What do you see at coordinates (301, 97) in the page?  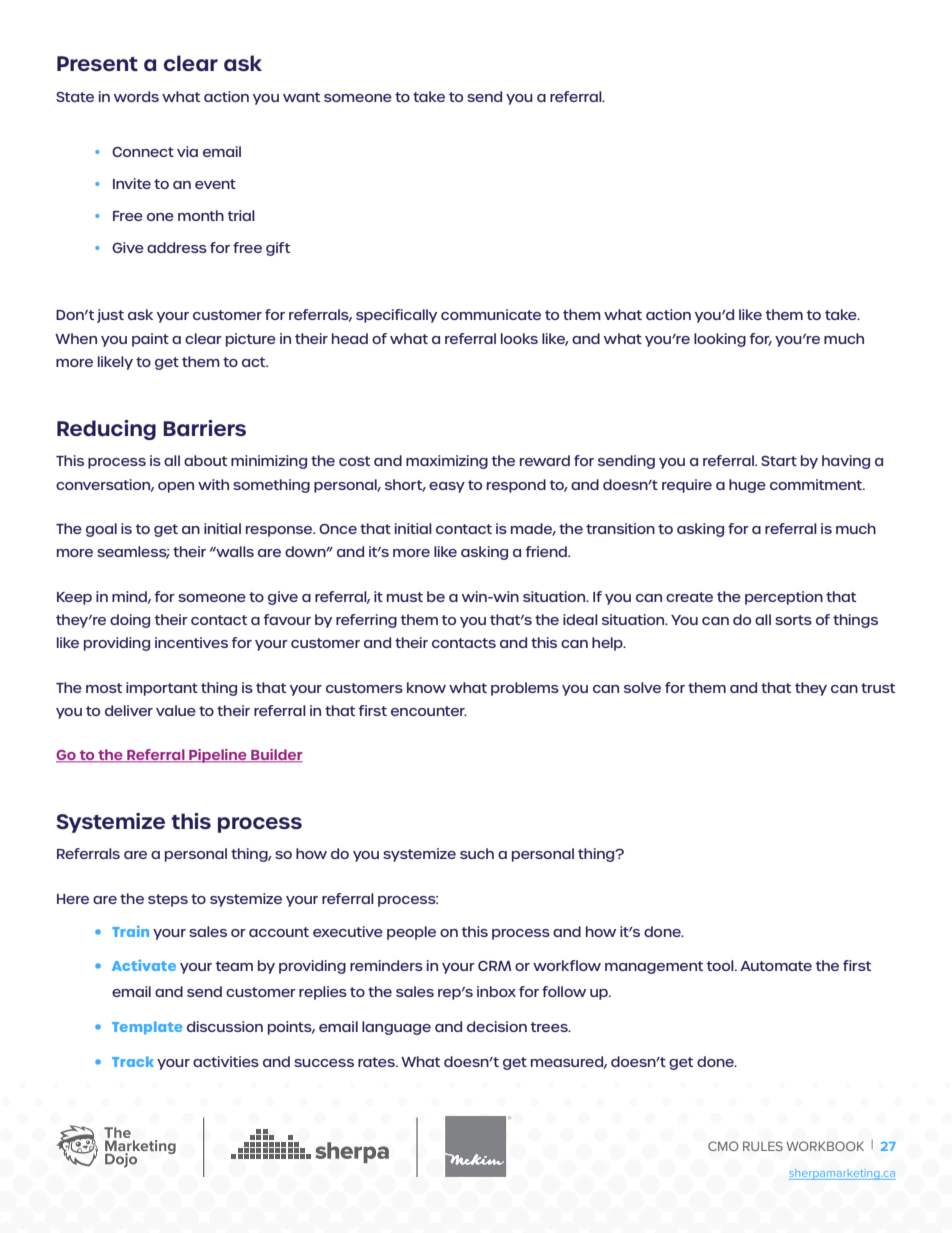 I see `want` at bounding box center [301, 97].
